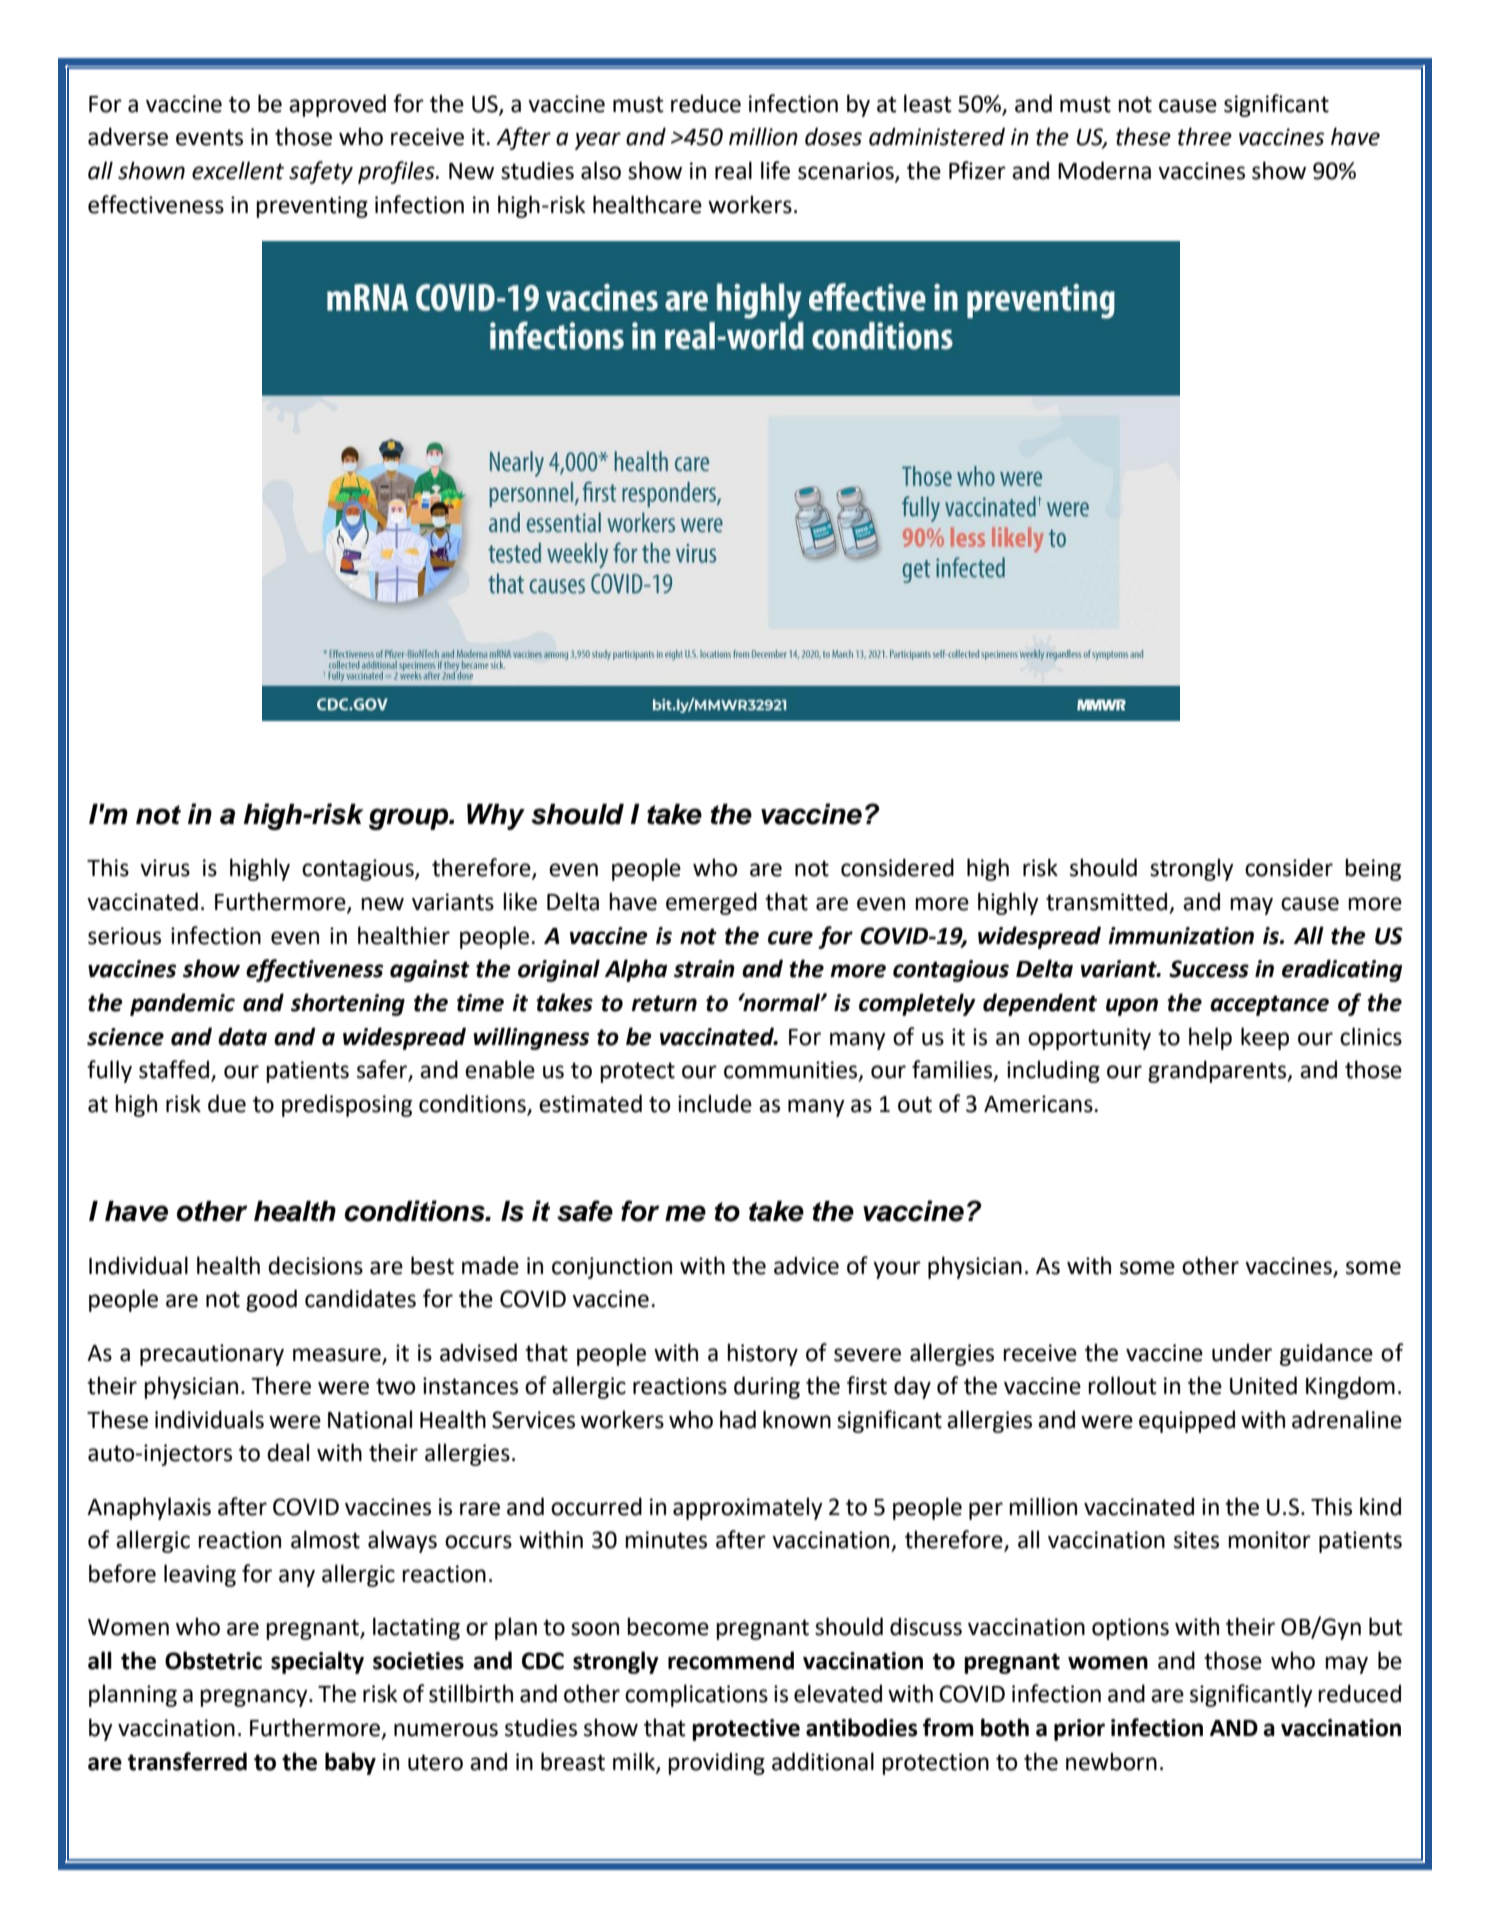  I want to click on newborn, so click(1111, 1761).
